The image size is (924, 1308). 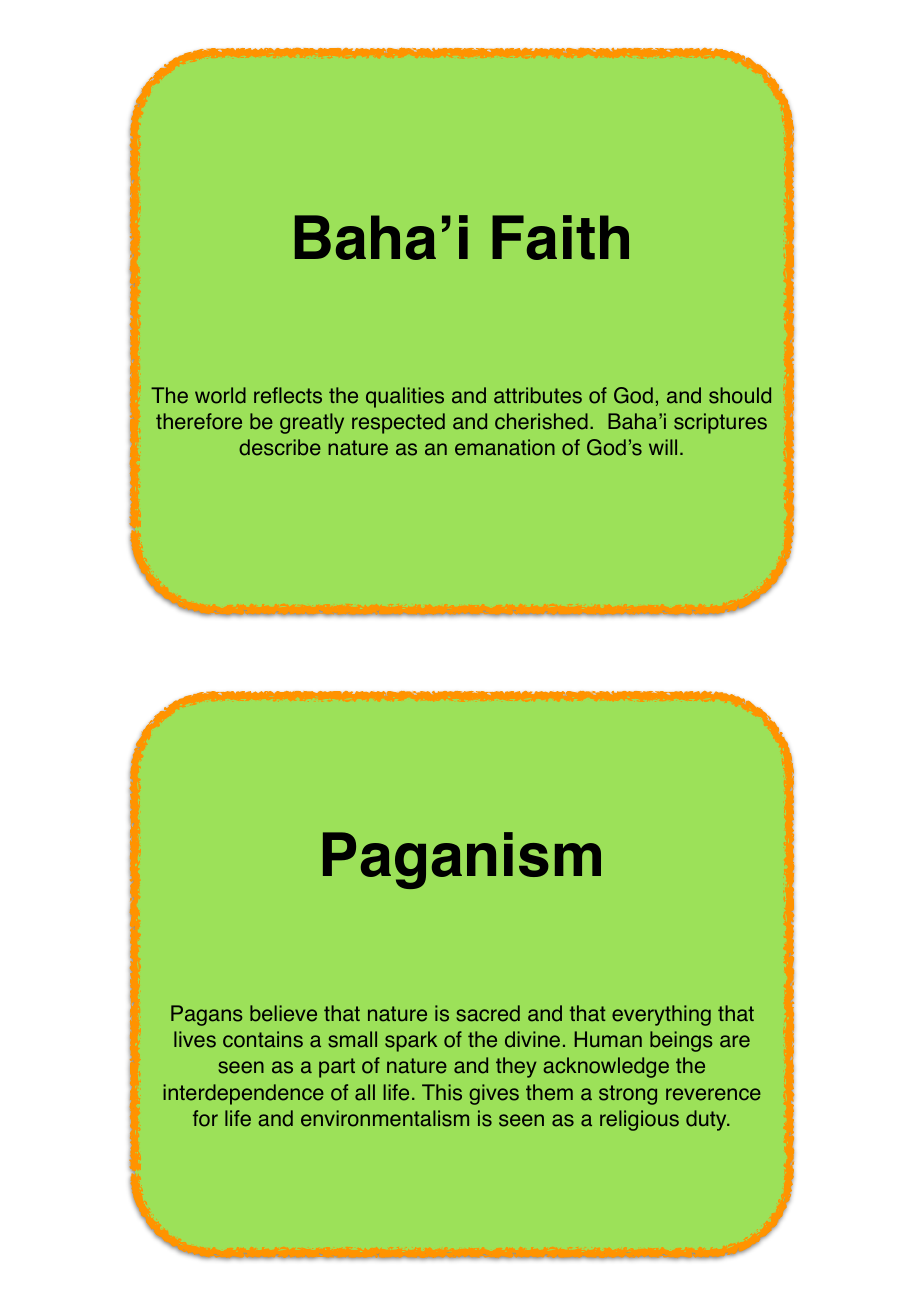 I want to click on Faith, so click(x=560, y=237).
